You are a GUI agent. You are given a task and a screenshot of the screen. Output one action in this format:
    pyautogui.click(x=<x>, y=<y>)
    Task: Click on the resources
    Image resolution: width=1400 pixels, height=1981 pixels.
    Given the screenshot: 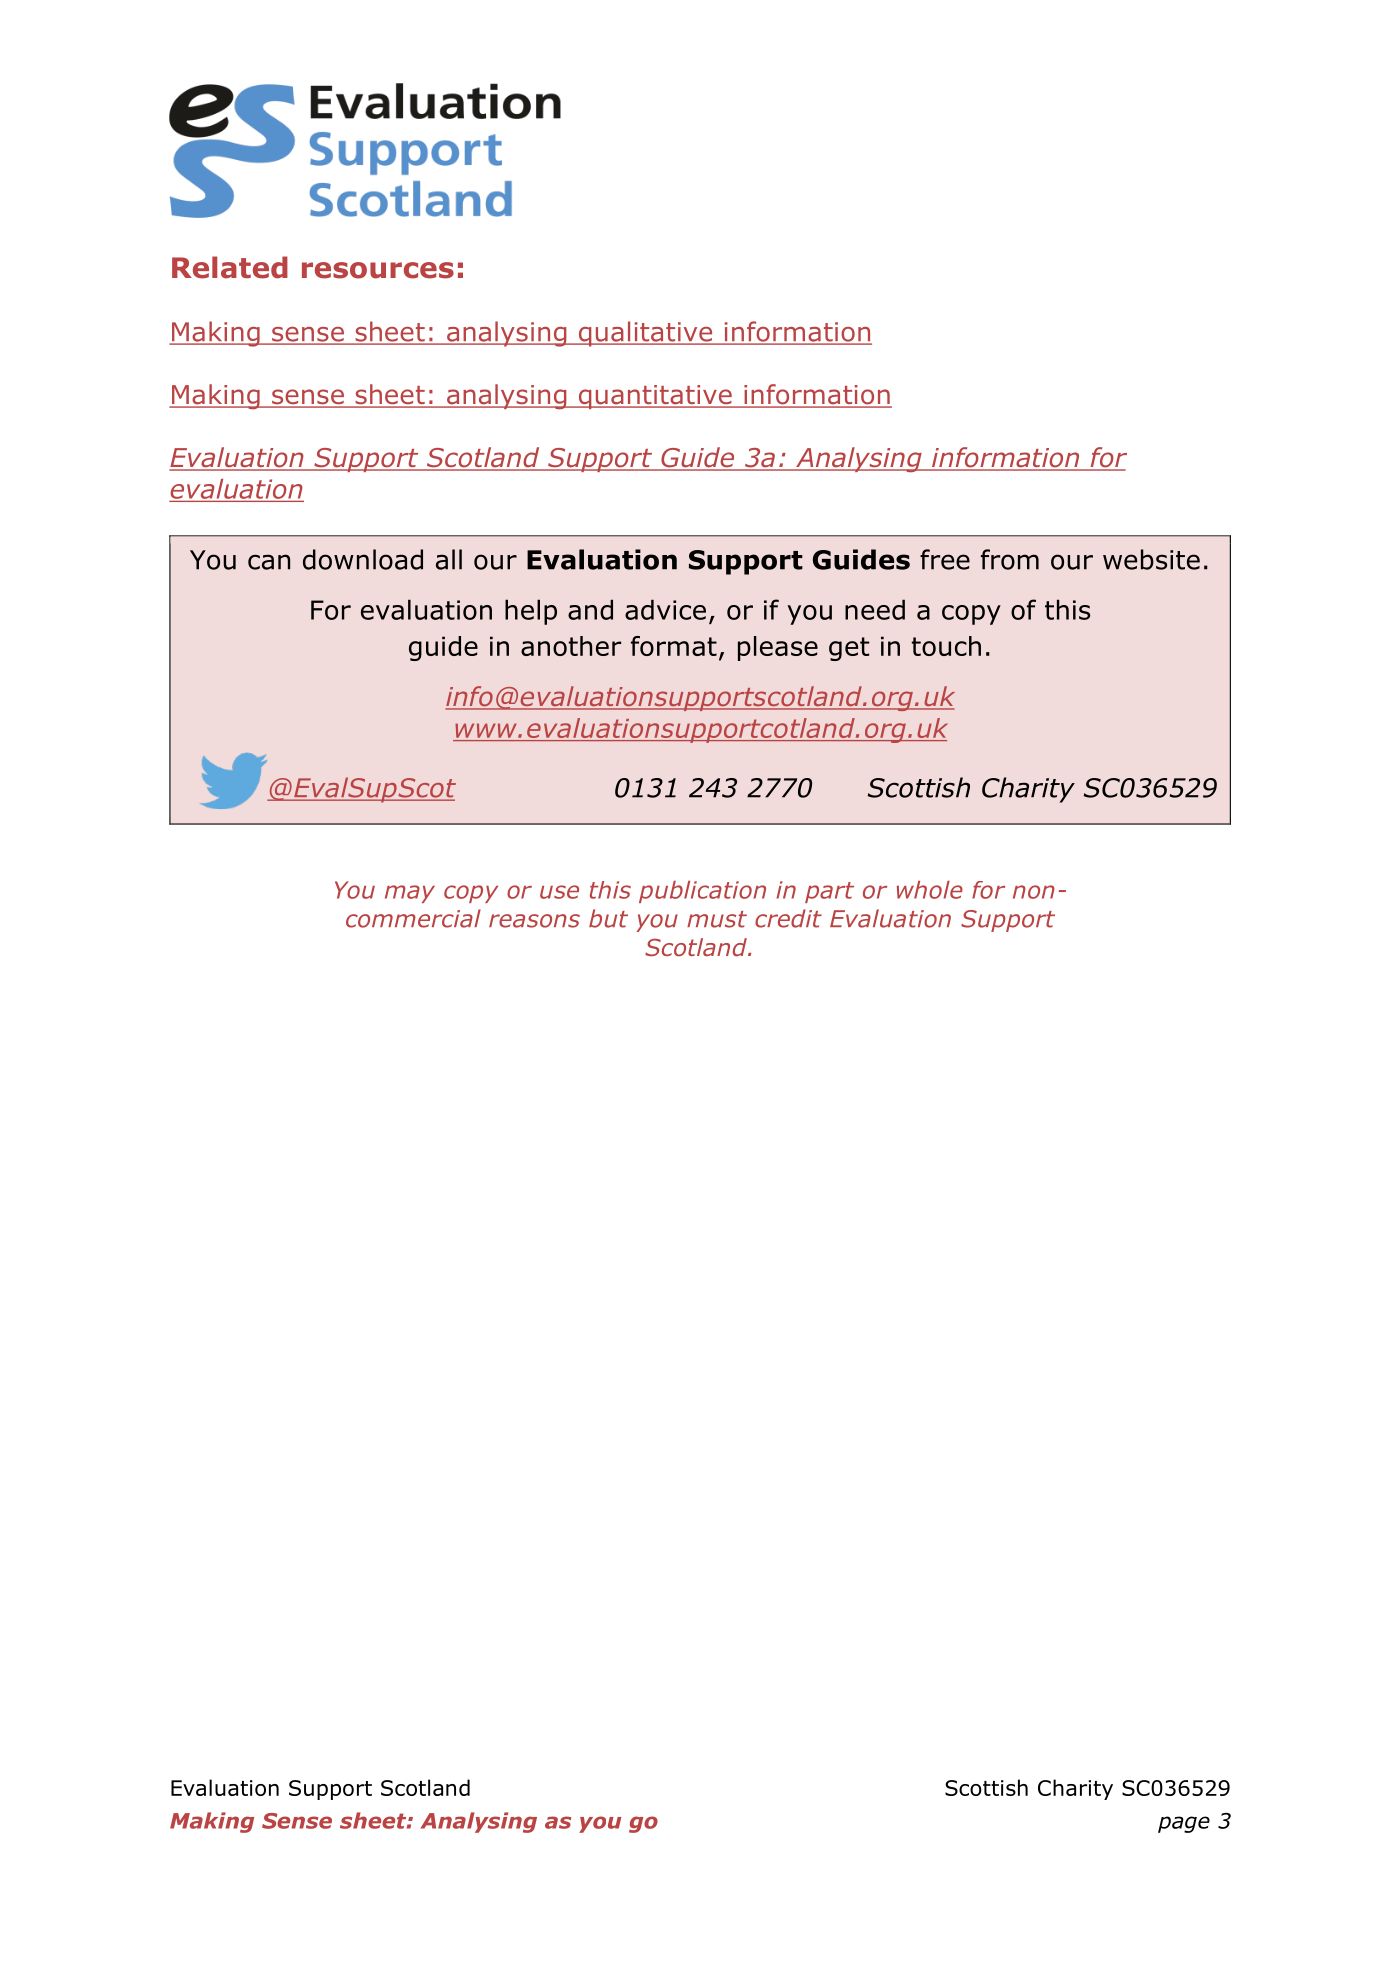 What is the action you would take?
    pyautogui.click(x=378, y=270)
